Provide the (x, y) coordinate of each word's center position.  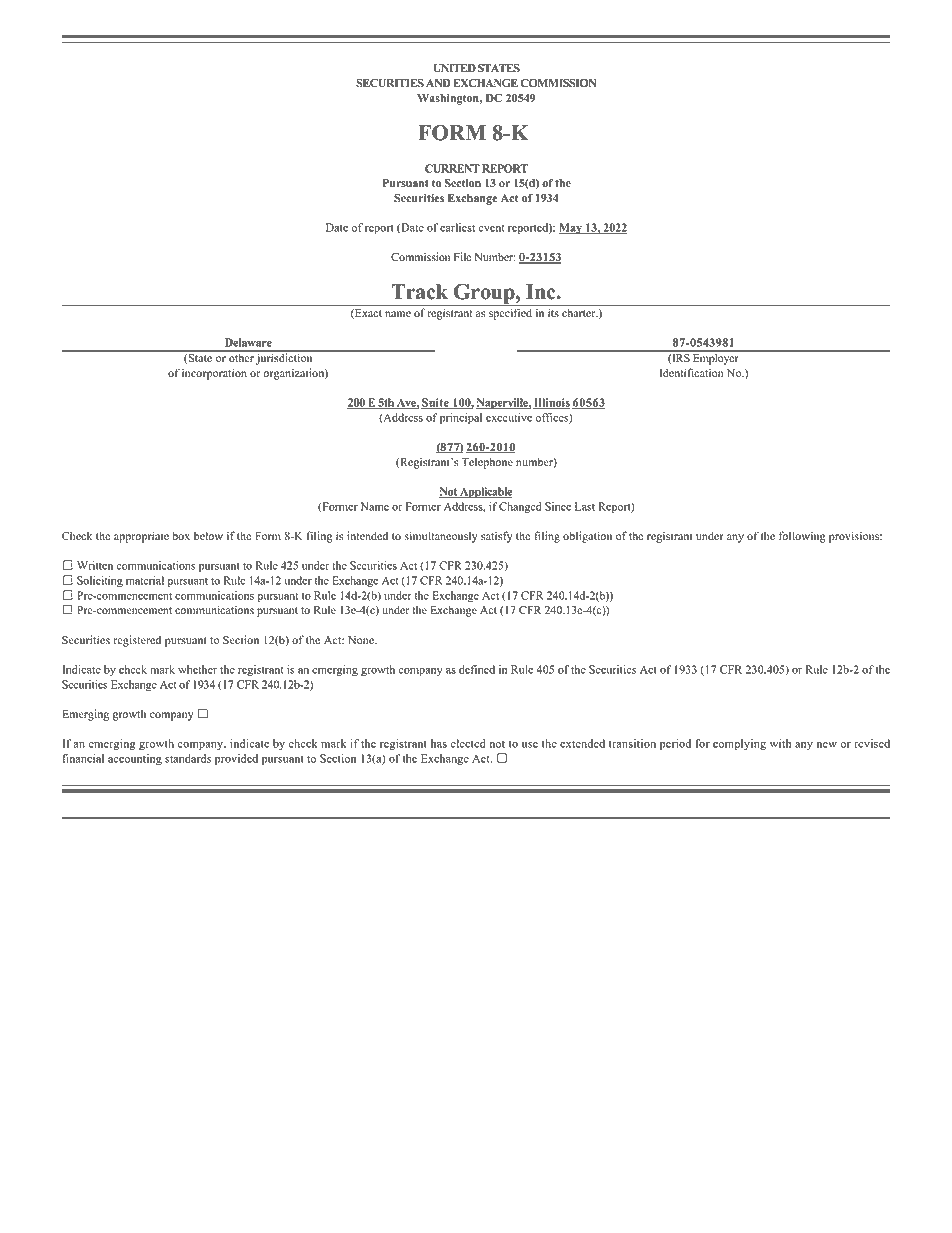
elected (467, 743)
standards (188, 758)
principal (461, 418)
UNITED (454, 68)
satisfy (496, 537)
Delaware (248, 342)
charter (580, 312)
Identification (691, 373)
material (145, 580)
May (571, 228)
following (802, 537)
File (462, 256)
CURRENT (452, 168)
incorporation (214, 374)
